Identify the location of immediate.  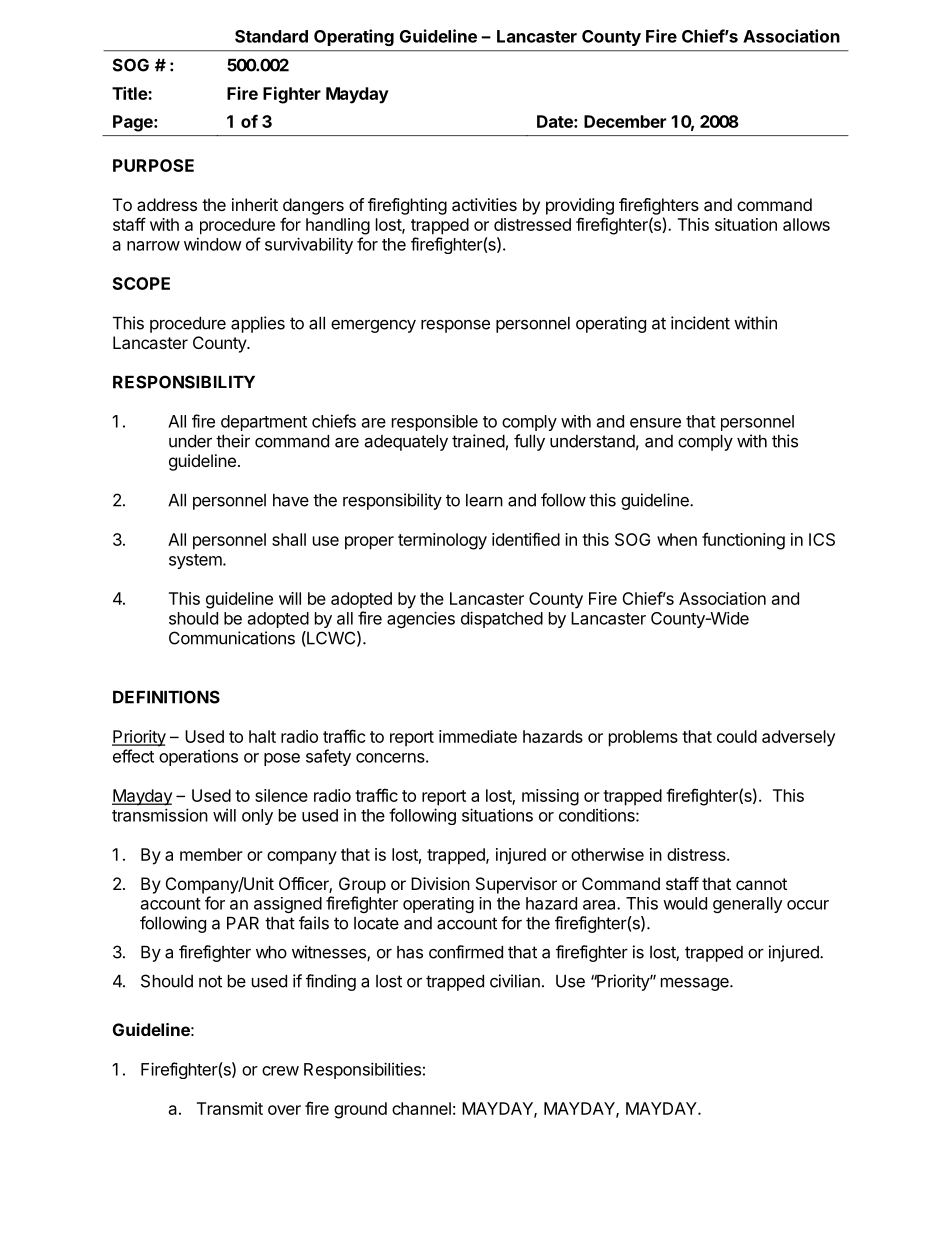
(478, 736).
